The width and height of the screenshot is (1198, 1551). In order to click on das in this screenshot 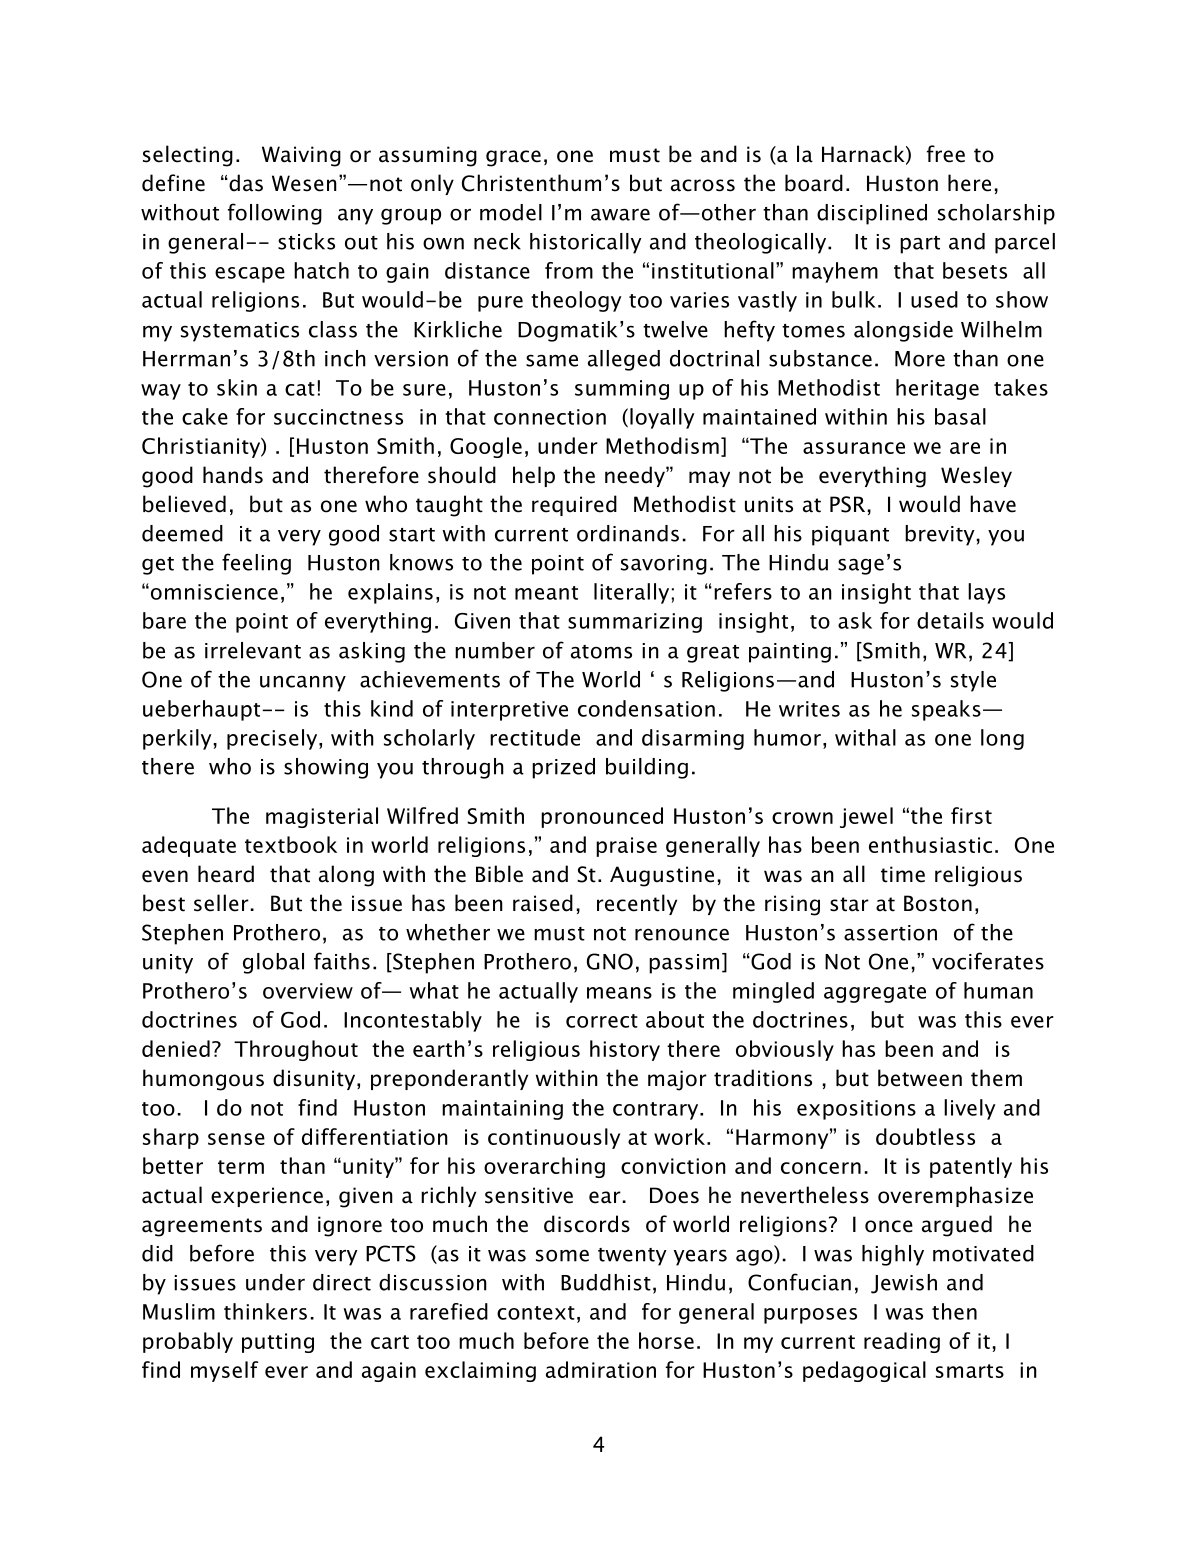, I will do `click(245, 183)`.
